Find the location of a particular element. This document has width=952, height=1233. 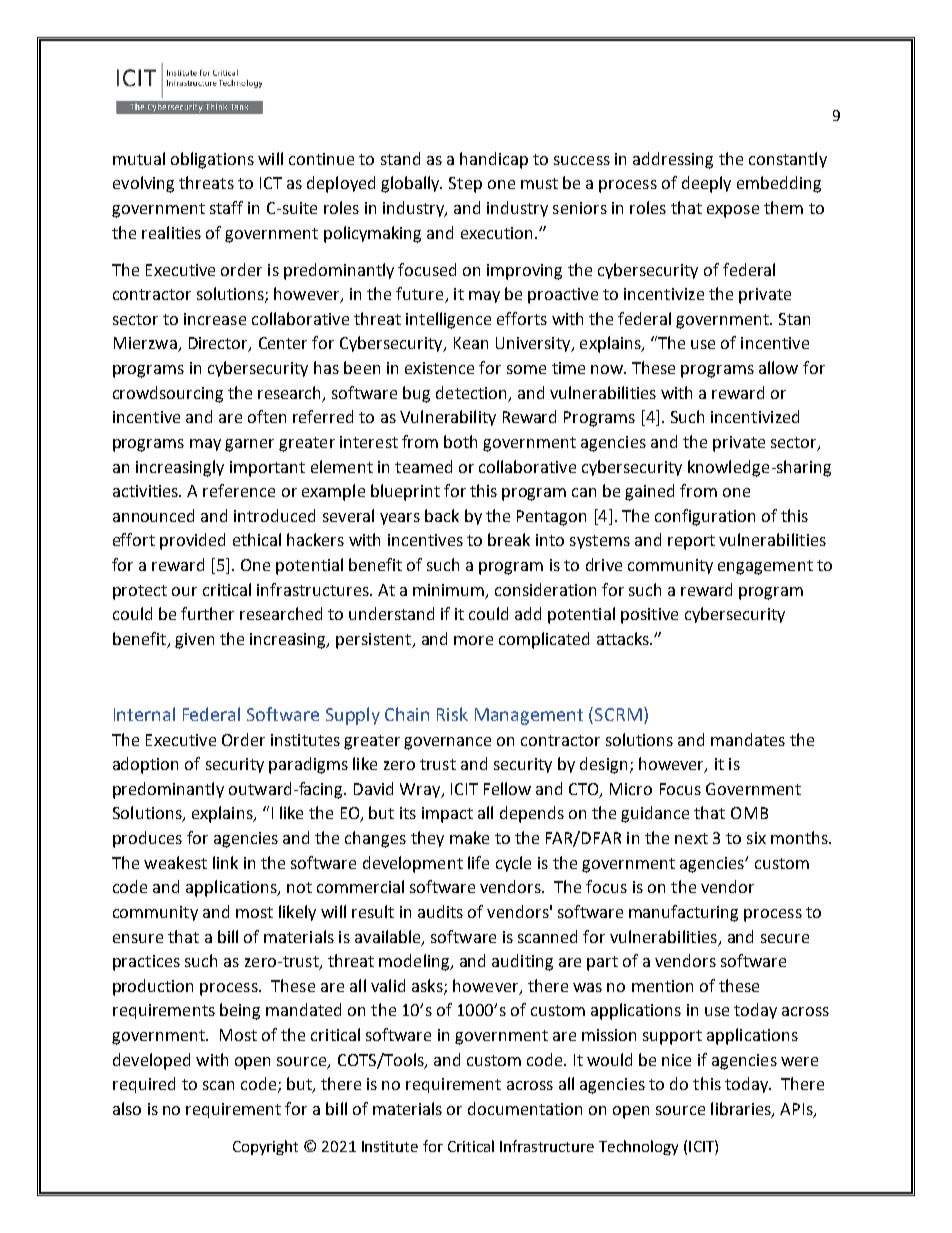

staff is located at coordinates (226, 207).
